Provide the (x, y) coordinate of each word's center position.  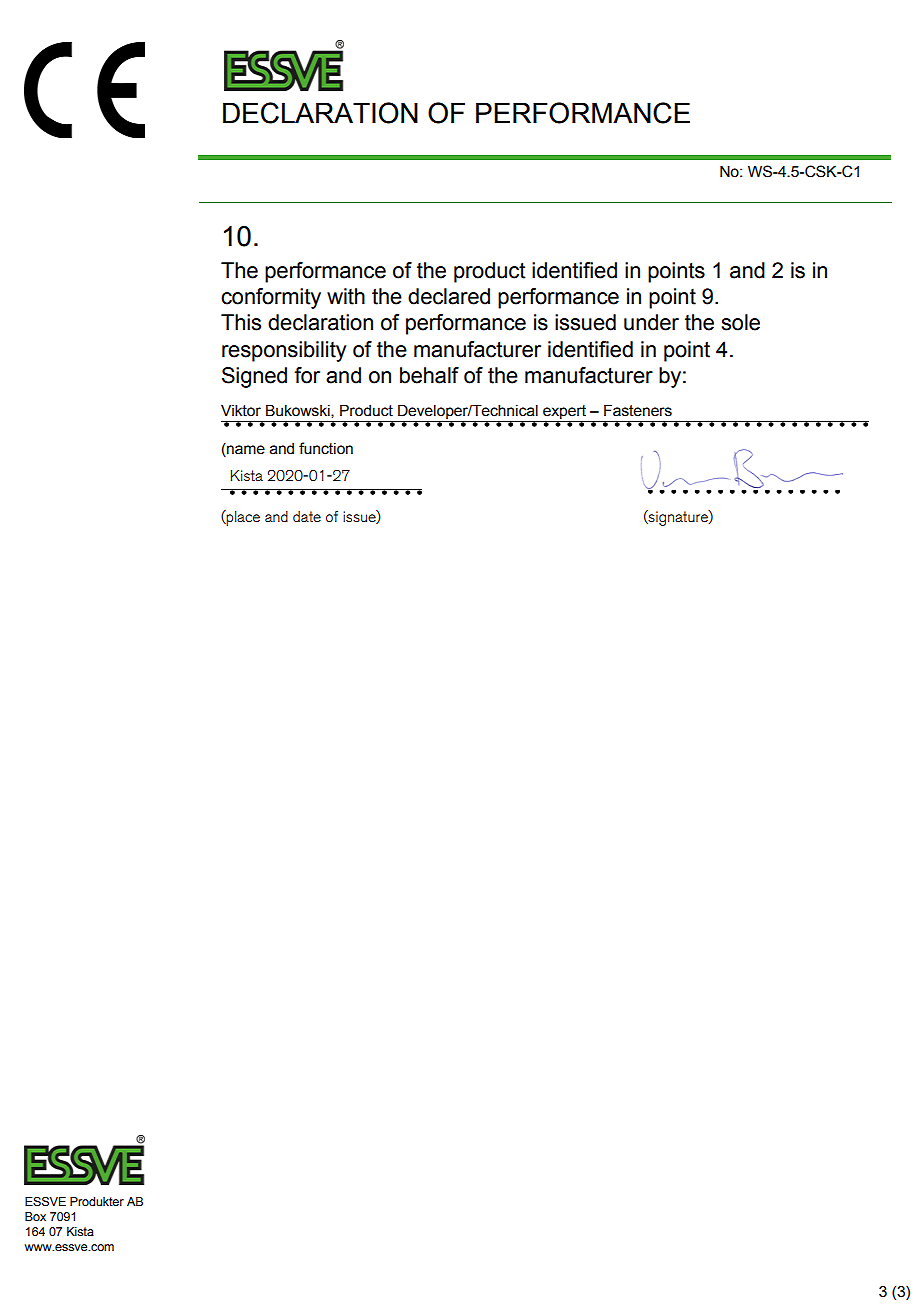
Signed (254, 377)
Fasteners (638, 410)
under (651, 322)
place (242, 518)
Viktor (241, 411)
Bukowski (299, 411)
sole (740, 322)
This (241, 322)
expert (564, 413)
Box (35, 1216)
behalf (429, 375)
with (346, 296)
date (307, 516)
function (326, 448)
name (245, 449)
